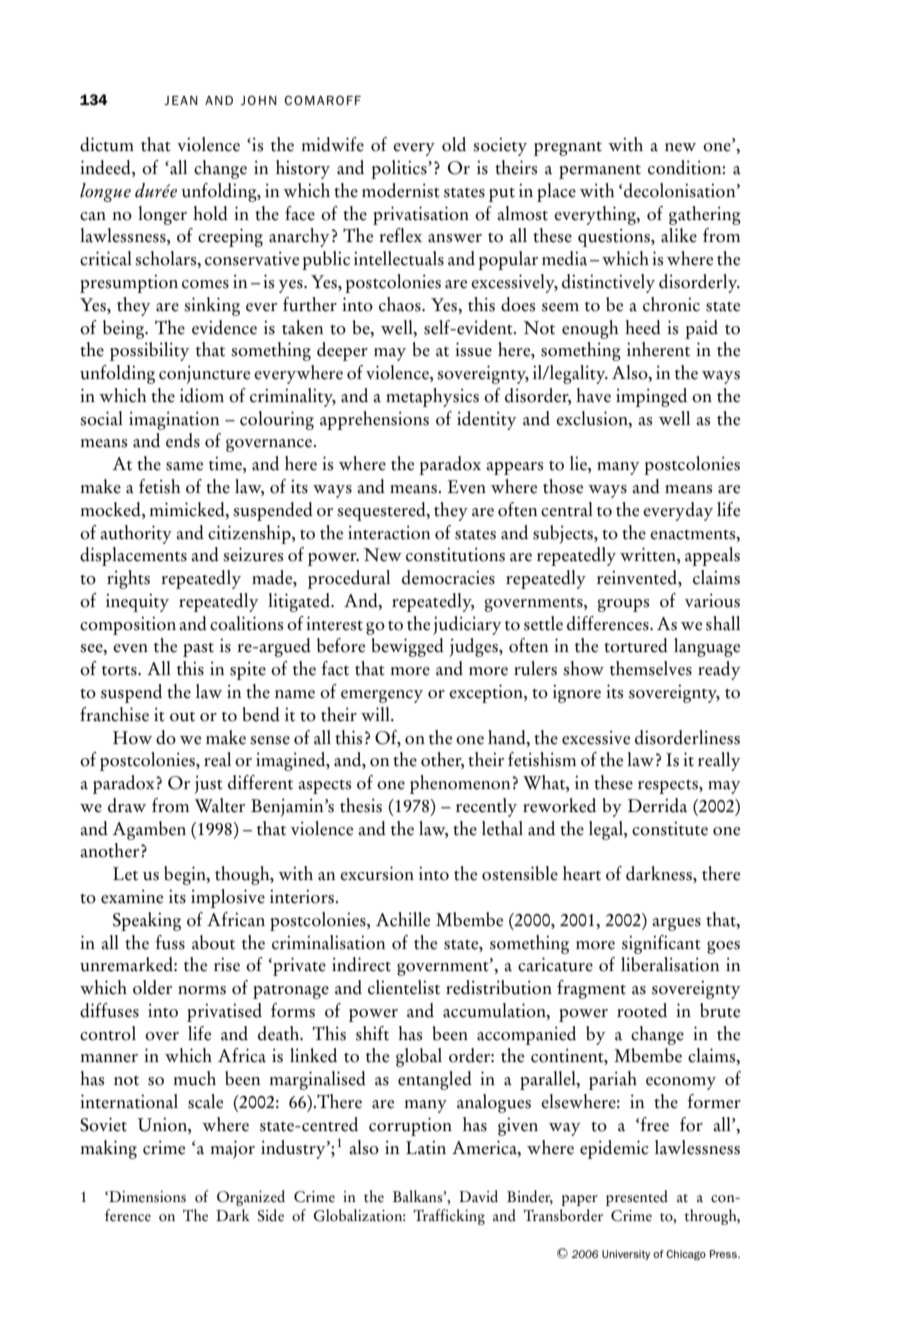 The image size is (924, 1328). Describe the element at coordinates (400, 169) in the screenshot. I see `politics` at that location.
